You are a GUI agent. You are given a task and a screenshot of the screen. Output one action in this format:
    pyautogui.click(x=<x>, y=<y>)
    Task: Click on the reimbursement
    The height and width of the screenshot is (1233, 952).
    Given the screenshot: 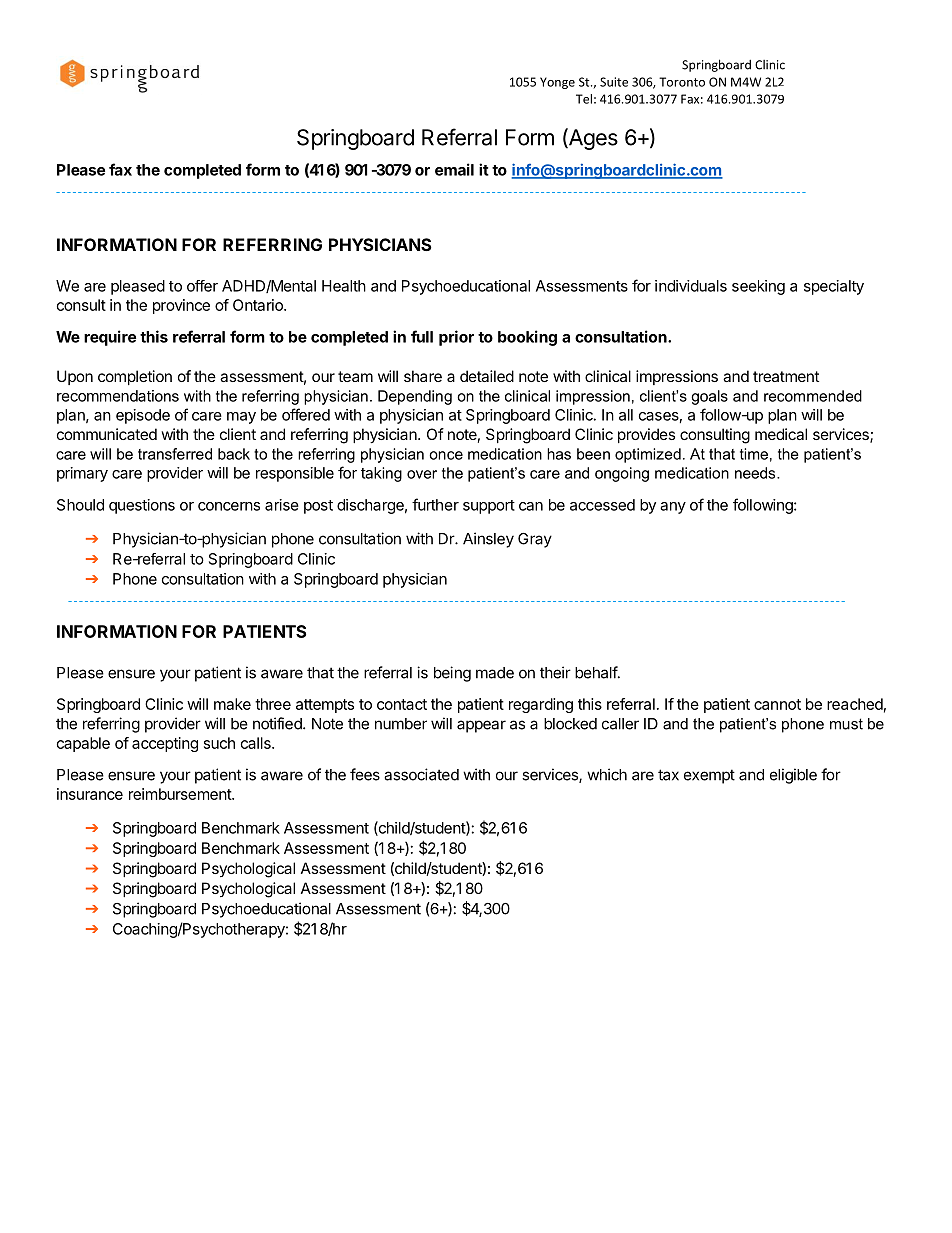 What is the action you would take?
    pyautogui.click(x=181, y=794)
